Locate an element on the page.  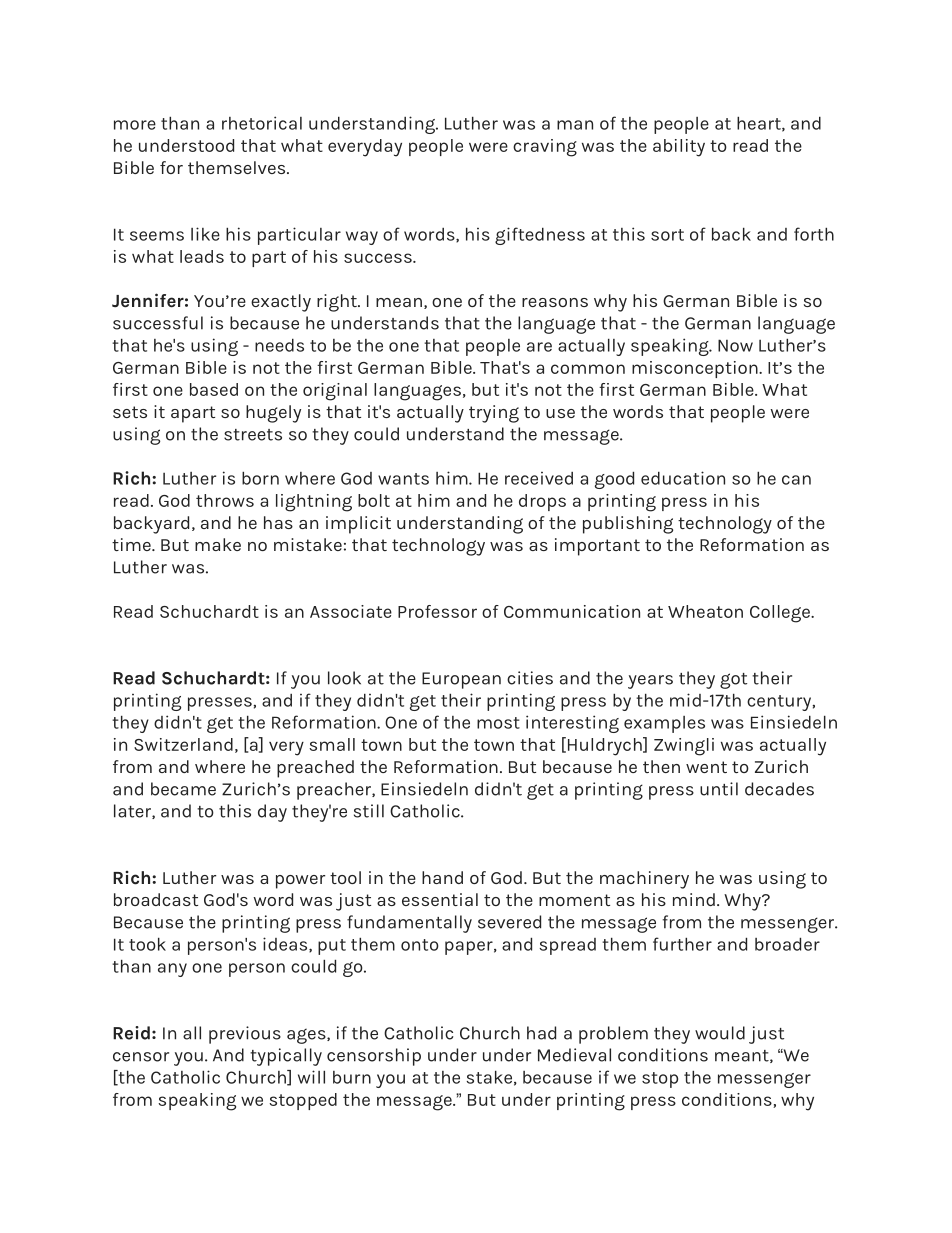
had is located at coordinates (541, 1033).
